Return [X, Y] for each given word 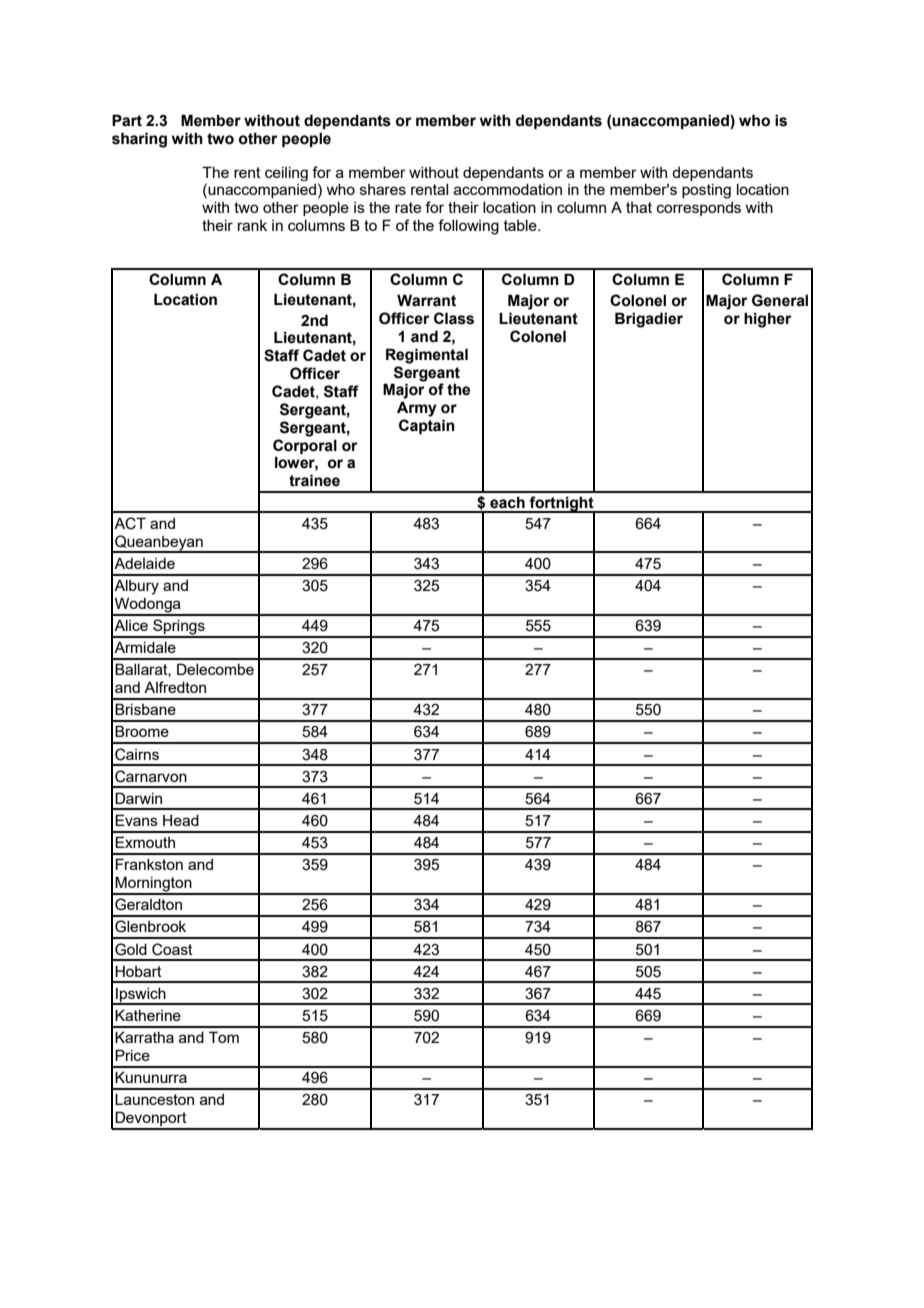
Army [417, 409]
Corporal [305, 446]
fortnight [562, 505]
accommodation [508, 189]
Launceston [154, 1099]
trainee [314, 480]
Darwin [138, 798]
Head [181, 820]
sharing [139, 140]
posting [706, 191]
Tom [224, 1037]
